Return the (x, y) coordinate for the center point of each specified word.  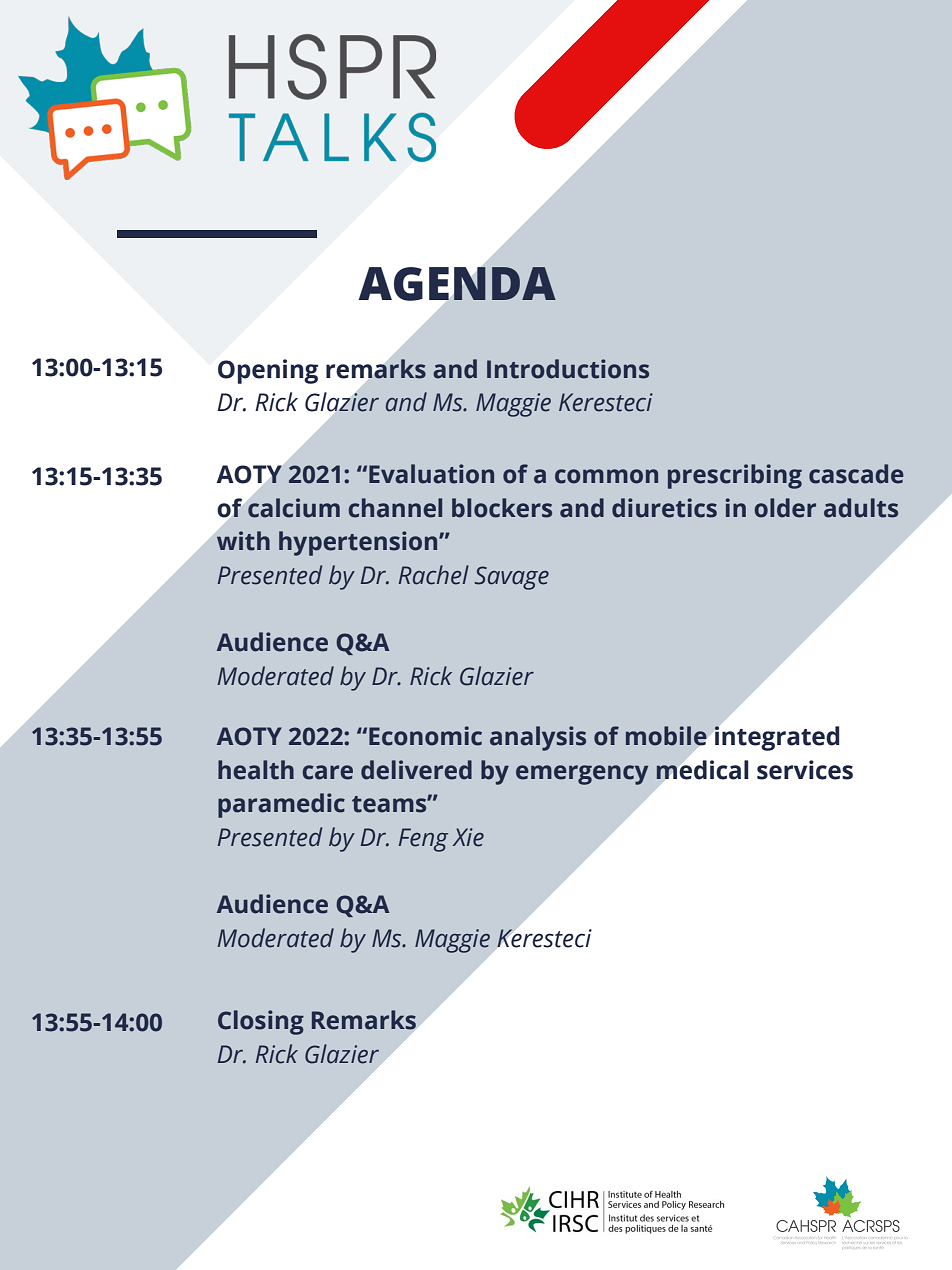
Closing (261, 1022)
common (606, 476)
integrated (776, 738)
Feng (423, 840)
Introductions (568, 369)
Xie (468, 837)
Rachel (434, 575)
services (805, 770)
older (785, 508)
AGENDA (457, 284)
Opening (268, 371)
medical (702, 770)
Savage (512, 578)
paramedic (281, 805)
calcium (294, 508)
